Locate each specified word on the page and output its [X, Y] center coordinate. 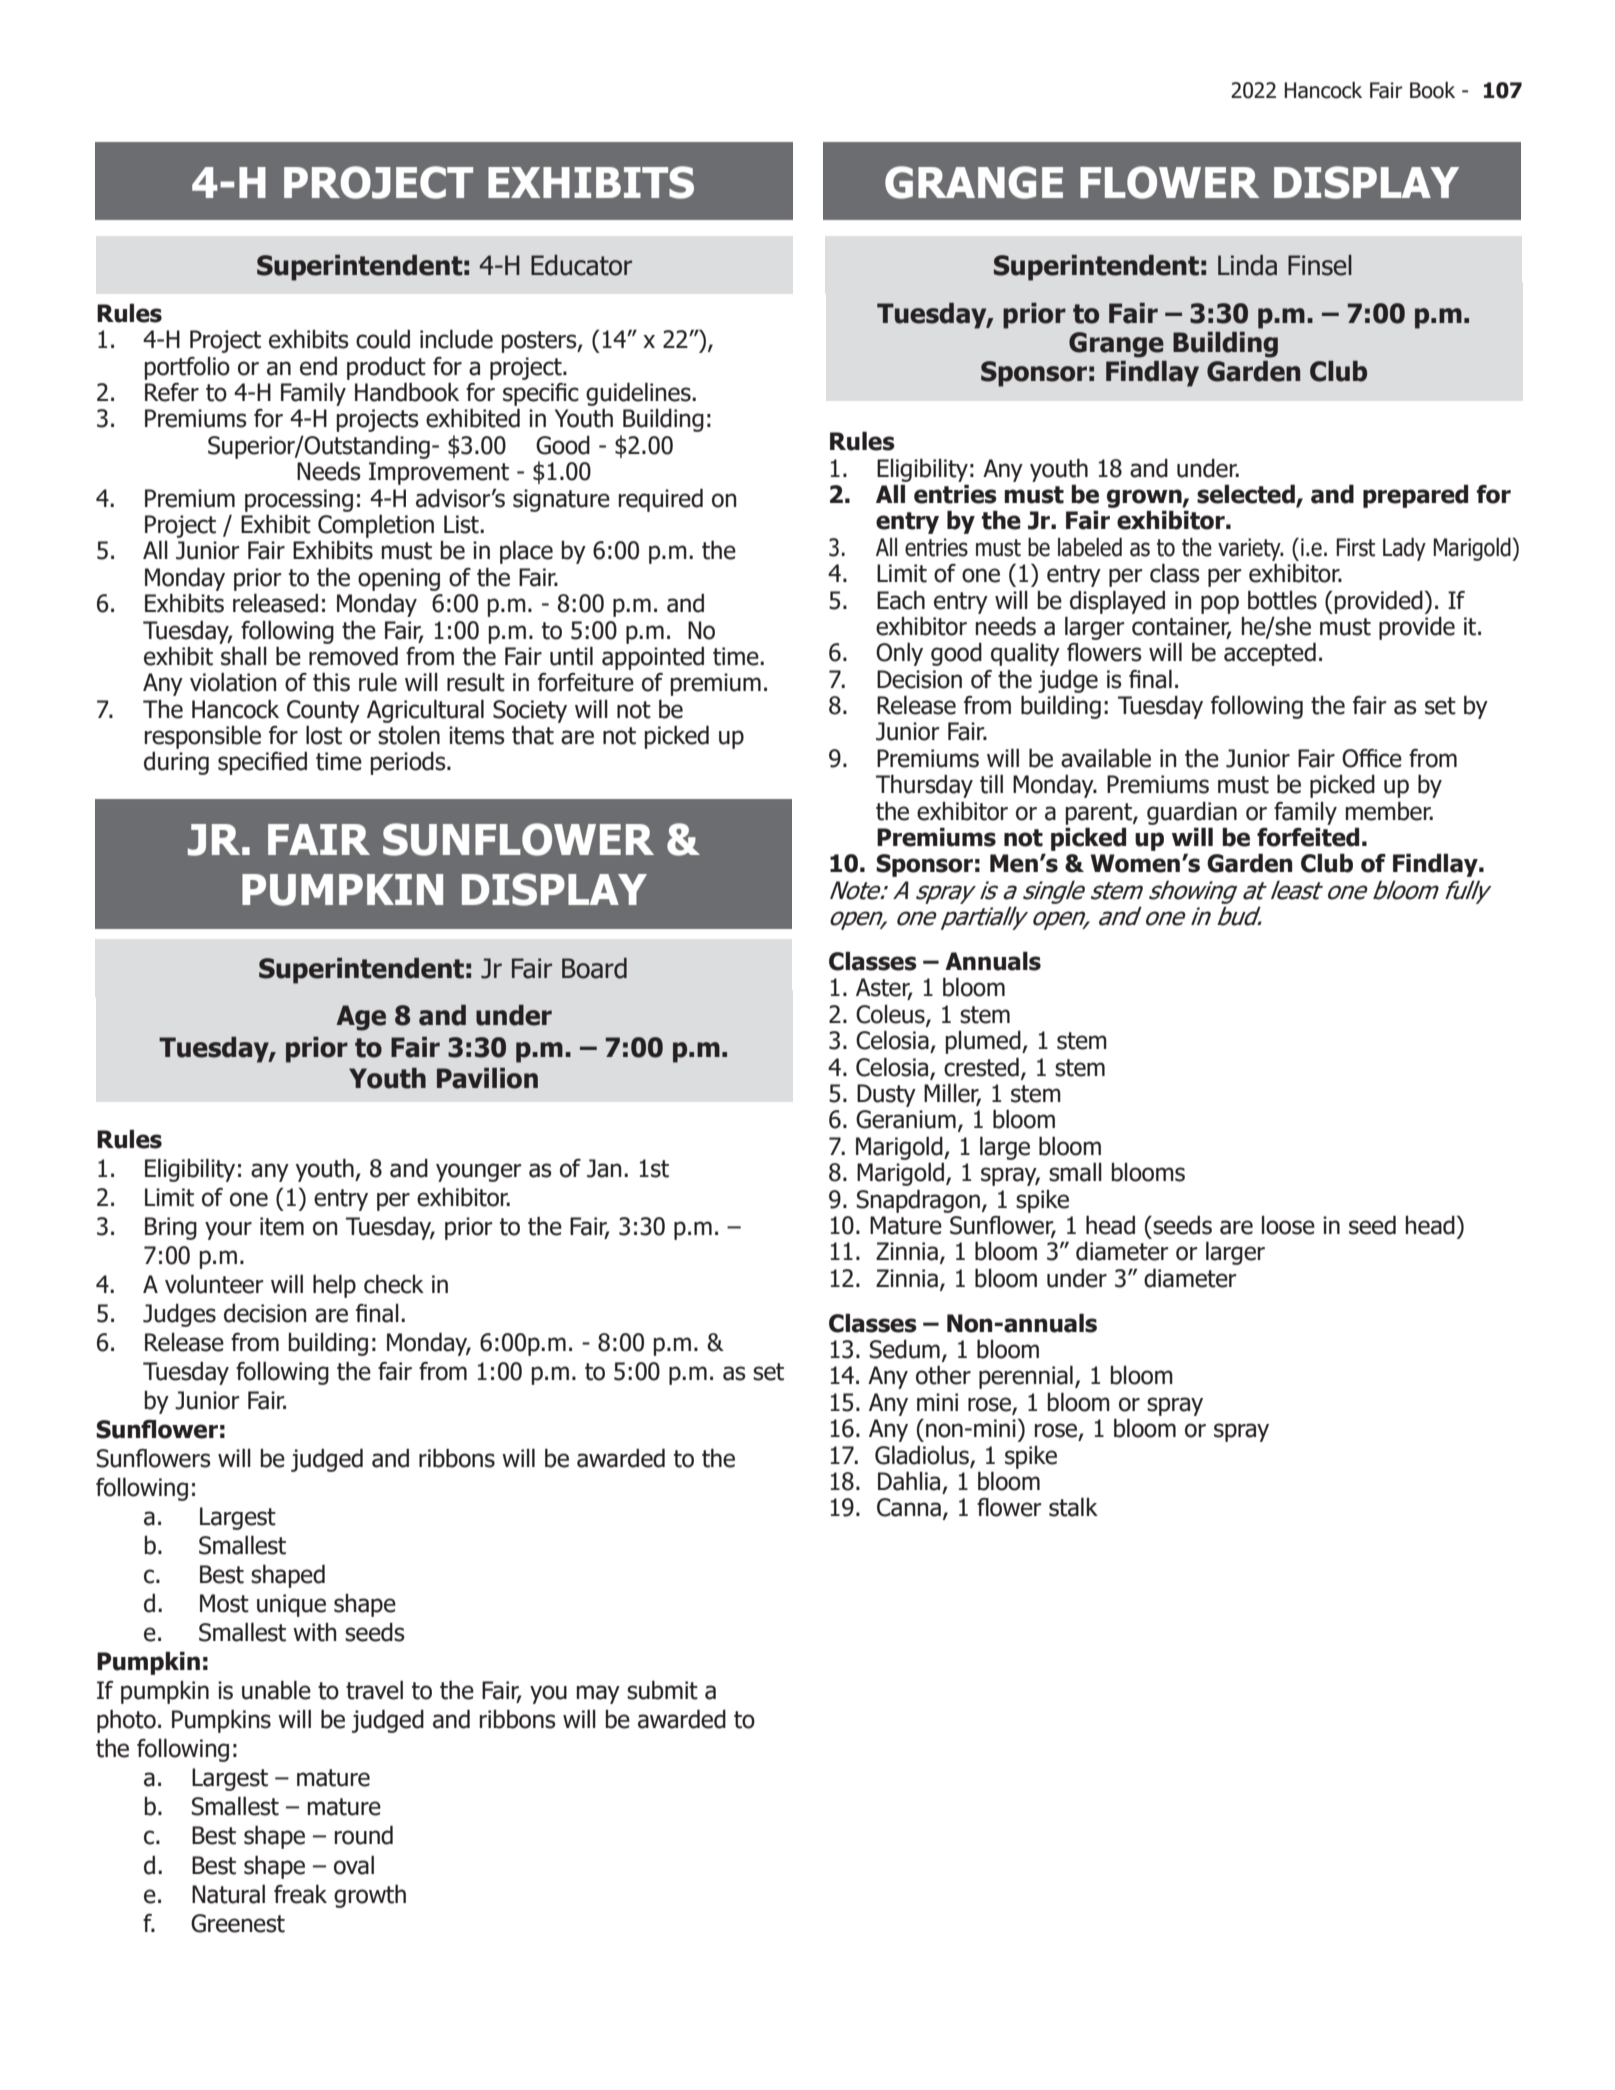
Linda [1247, 265]
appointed [653, 658]
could [383, 339]
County [323, 711]
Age [361, 1018]
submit [662, 1690]
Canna [909, 1507]
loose [1288, 1225]
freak [300, 1894]
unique [291, 1605]
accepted [1270, 654]
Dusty [886, 1095]
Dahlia [909, 1481]
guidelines [639, 394]
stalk [1073, 1507]
